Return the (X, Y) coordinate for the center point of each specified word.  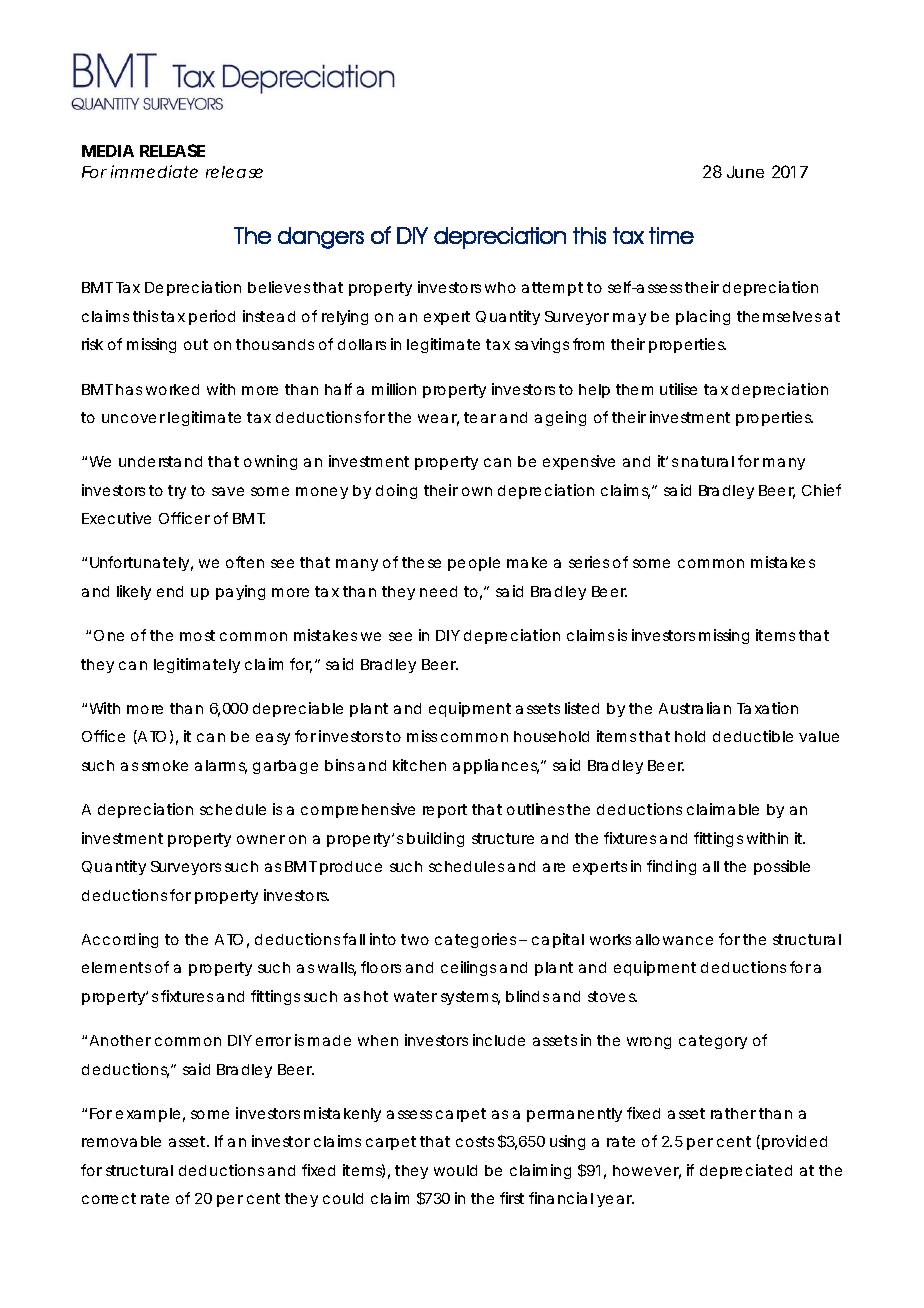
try (177, 492)
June (745, 172)
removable (121, 1141)
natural (708, 461)
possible (782, 867)
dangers (321, 238)
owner (261, 839)
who (500, 287)
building (435, 839)
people (474, 564)
